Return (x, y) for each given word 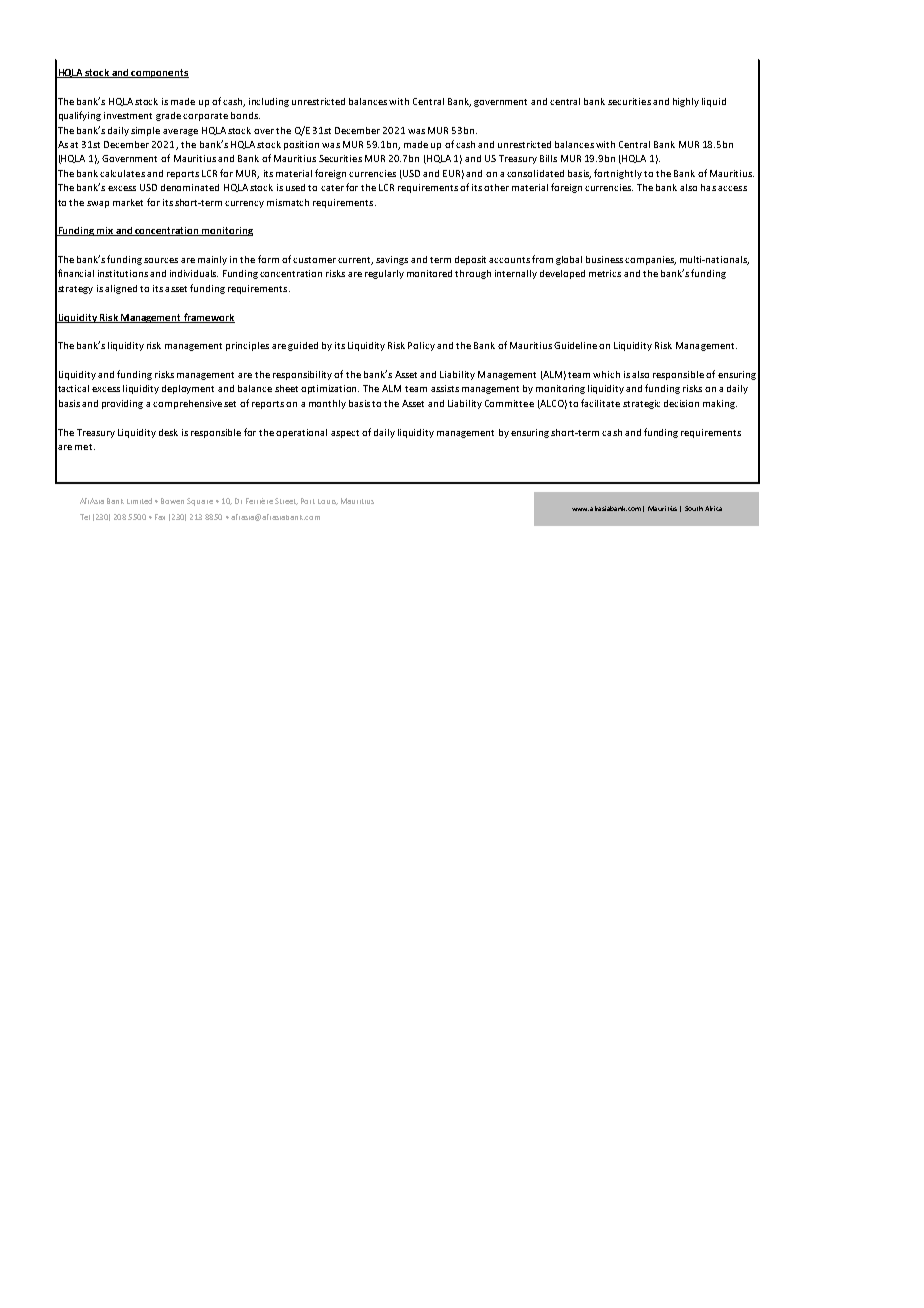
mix (105, 231)
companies (650, 260)
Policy (421, 346)
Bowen (172, 501)
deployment (188, 389)
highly (686, 102)
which (606, 374)
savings (392, 260)
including (269, 102)
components (159, 73)
